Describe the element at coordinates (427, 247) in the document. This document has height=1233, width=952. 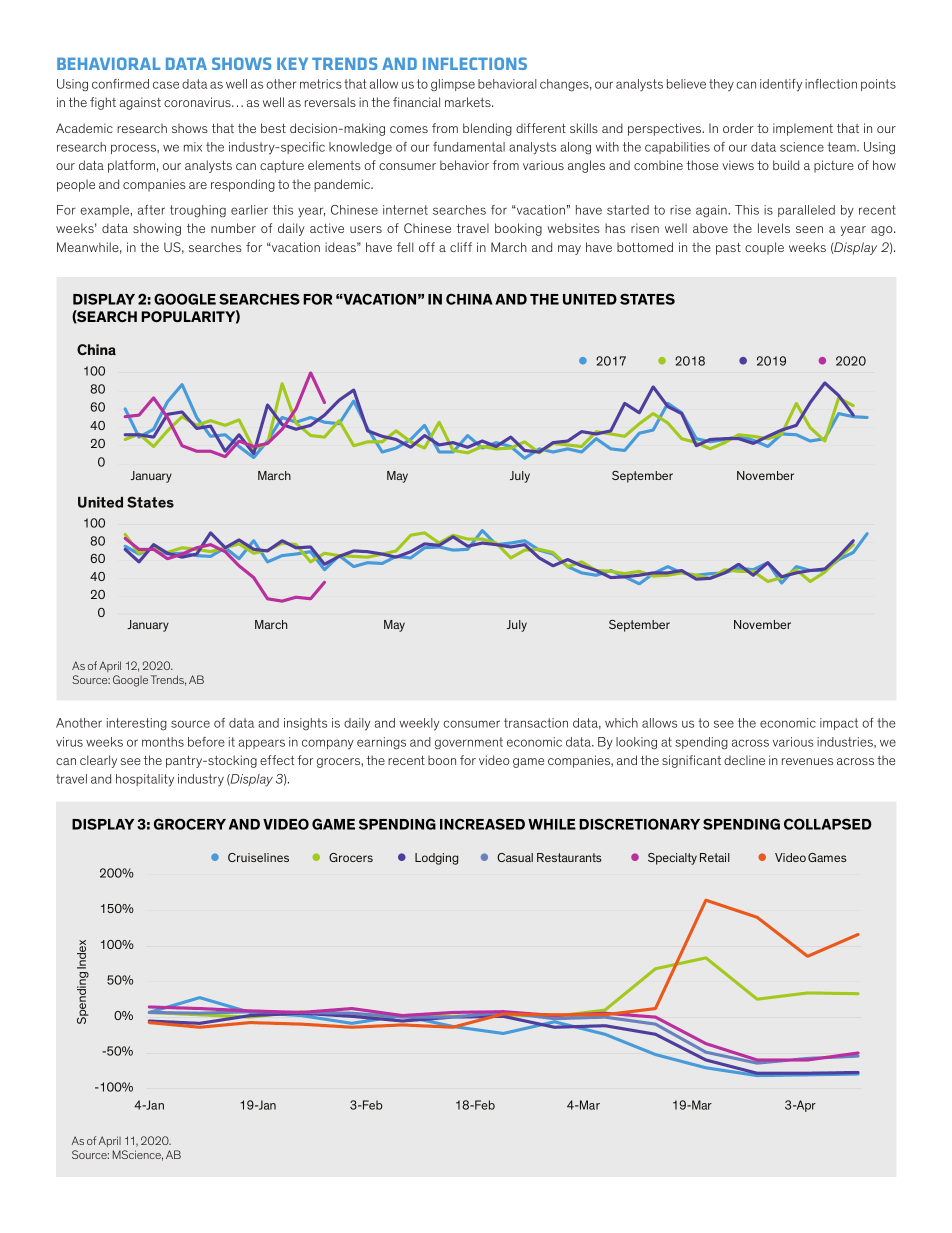
I see `off` at that location.
